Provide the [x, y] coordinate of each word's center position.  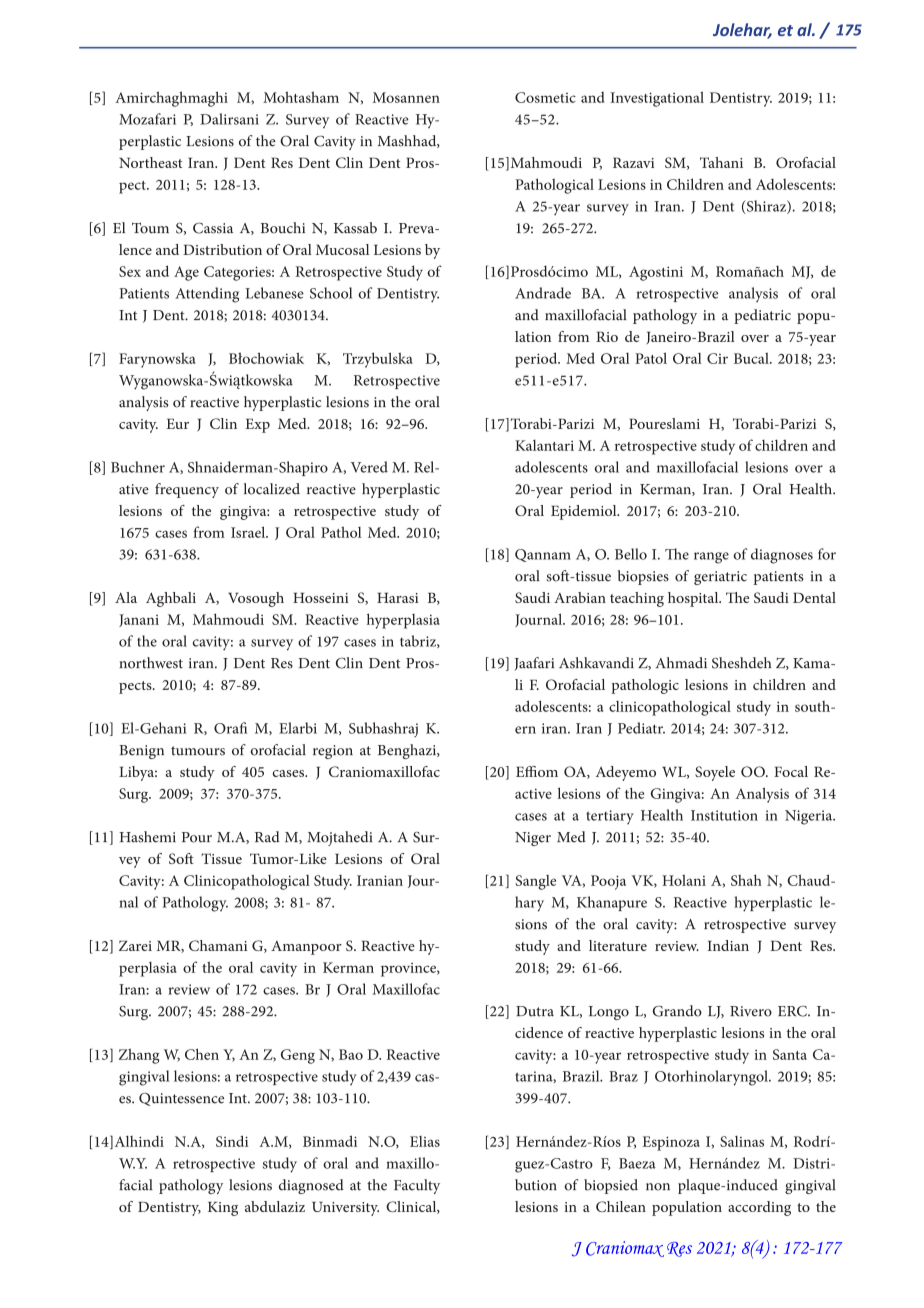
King [223, 1209]
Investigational [657, 99]
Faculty [417, 1186]
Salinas [742, 1141]
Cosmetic [545, 97]
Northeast [150, 162]
